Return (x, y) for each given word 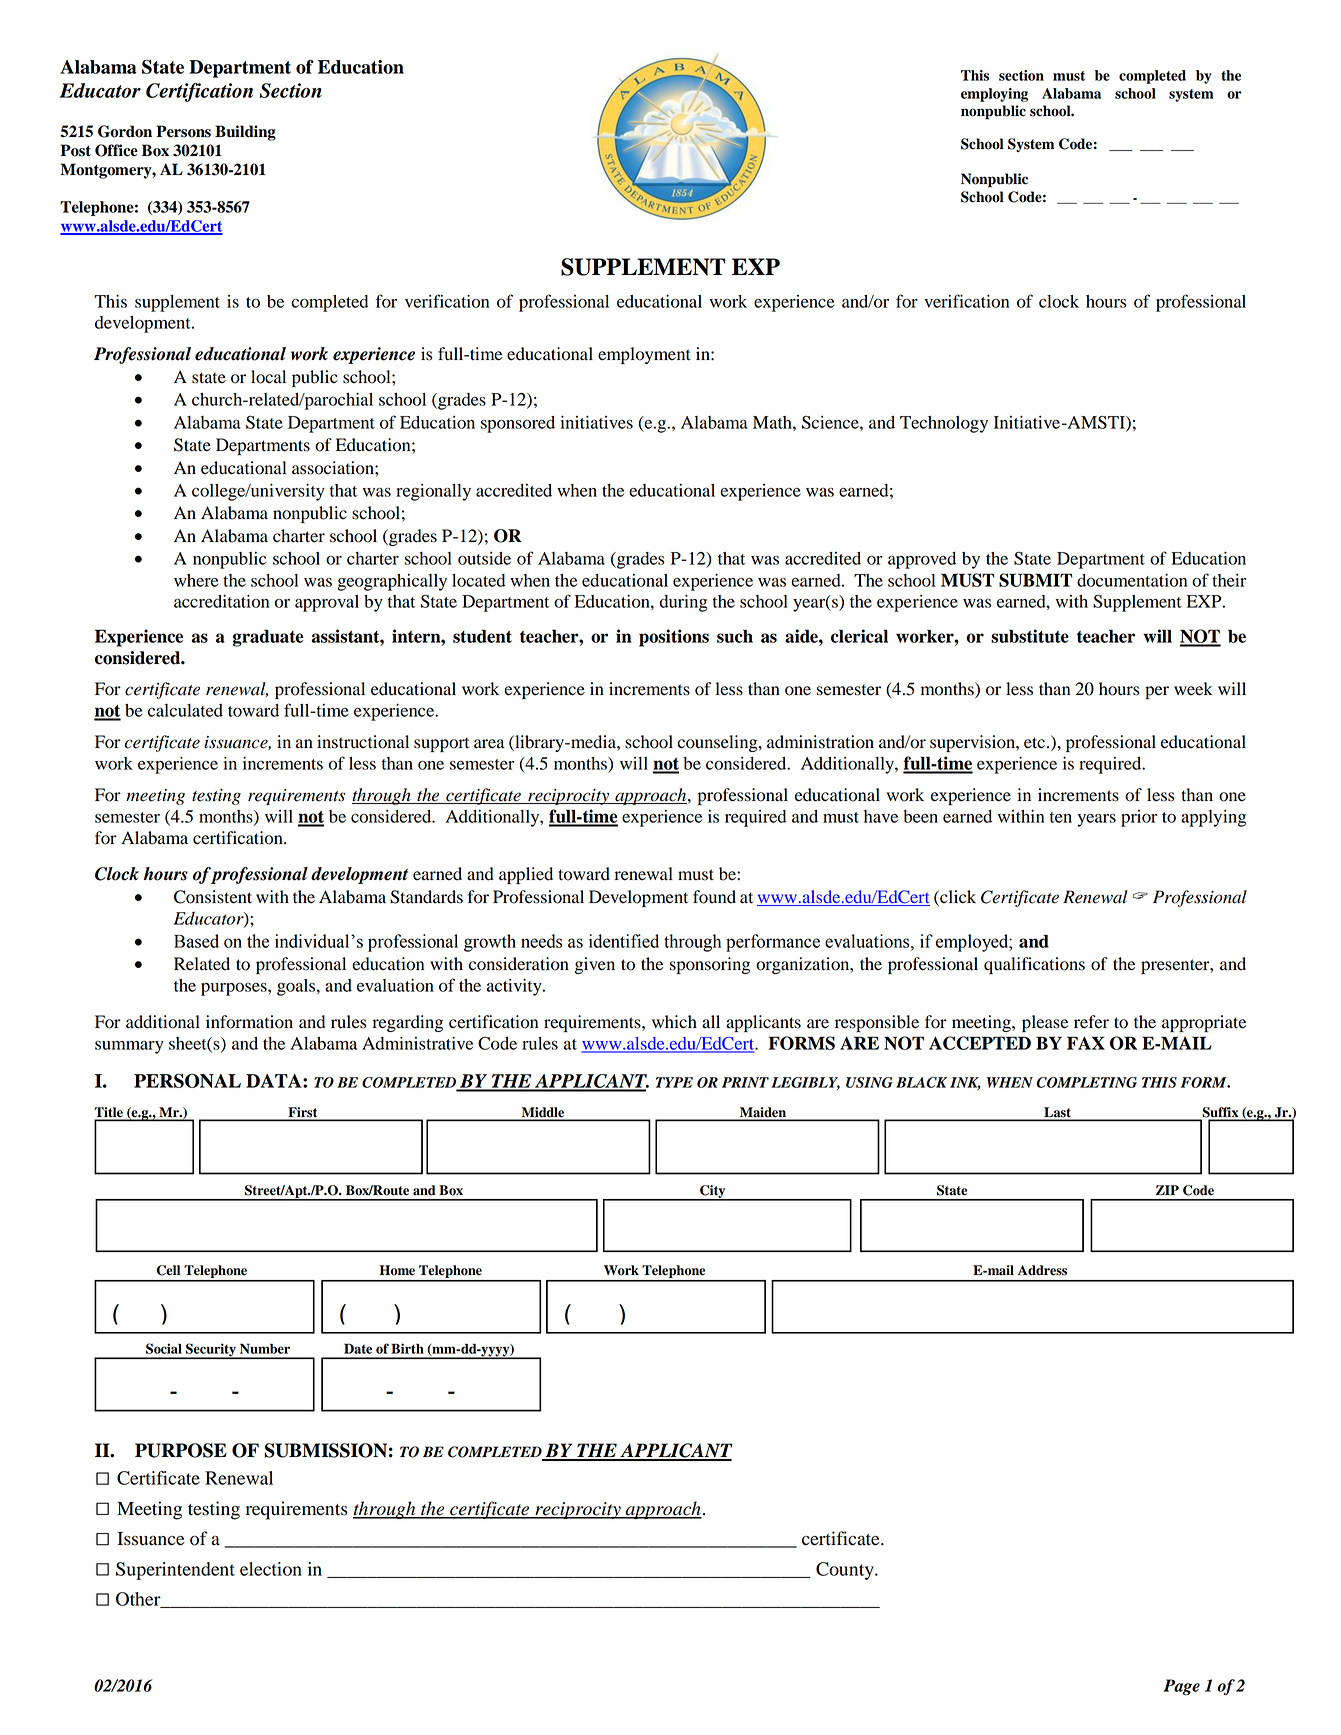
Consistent (213, 897)
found (714, 897)
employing (994, 95)
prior (1139, 818)
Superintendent (175, 1571)
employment (644, 355)
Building (245, 133)
